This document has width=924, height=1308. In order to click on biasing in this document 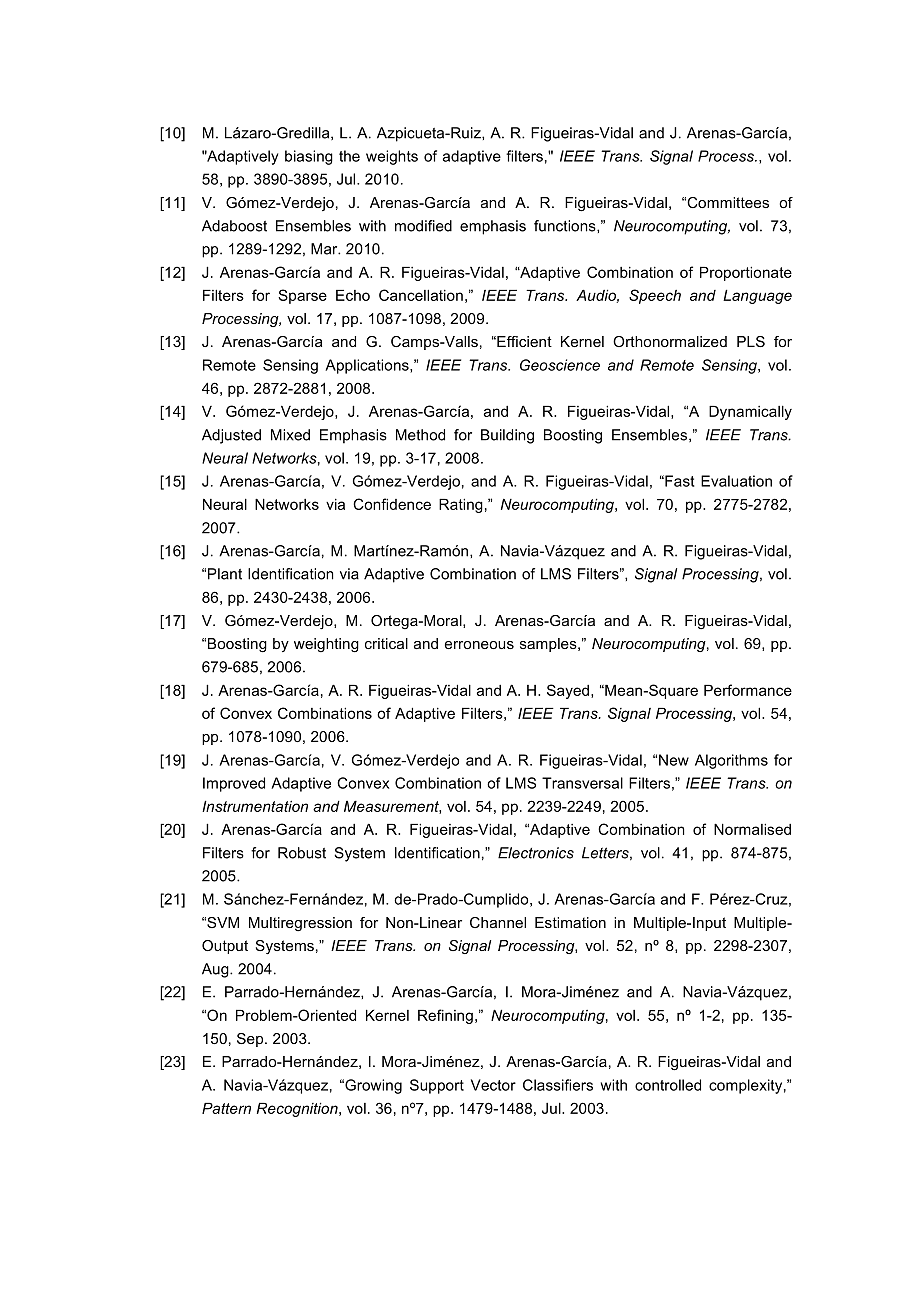, I will do `click(309, 157)`.
